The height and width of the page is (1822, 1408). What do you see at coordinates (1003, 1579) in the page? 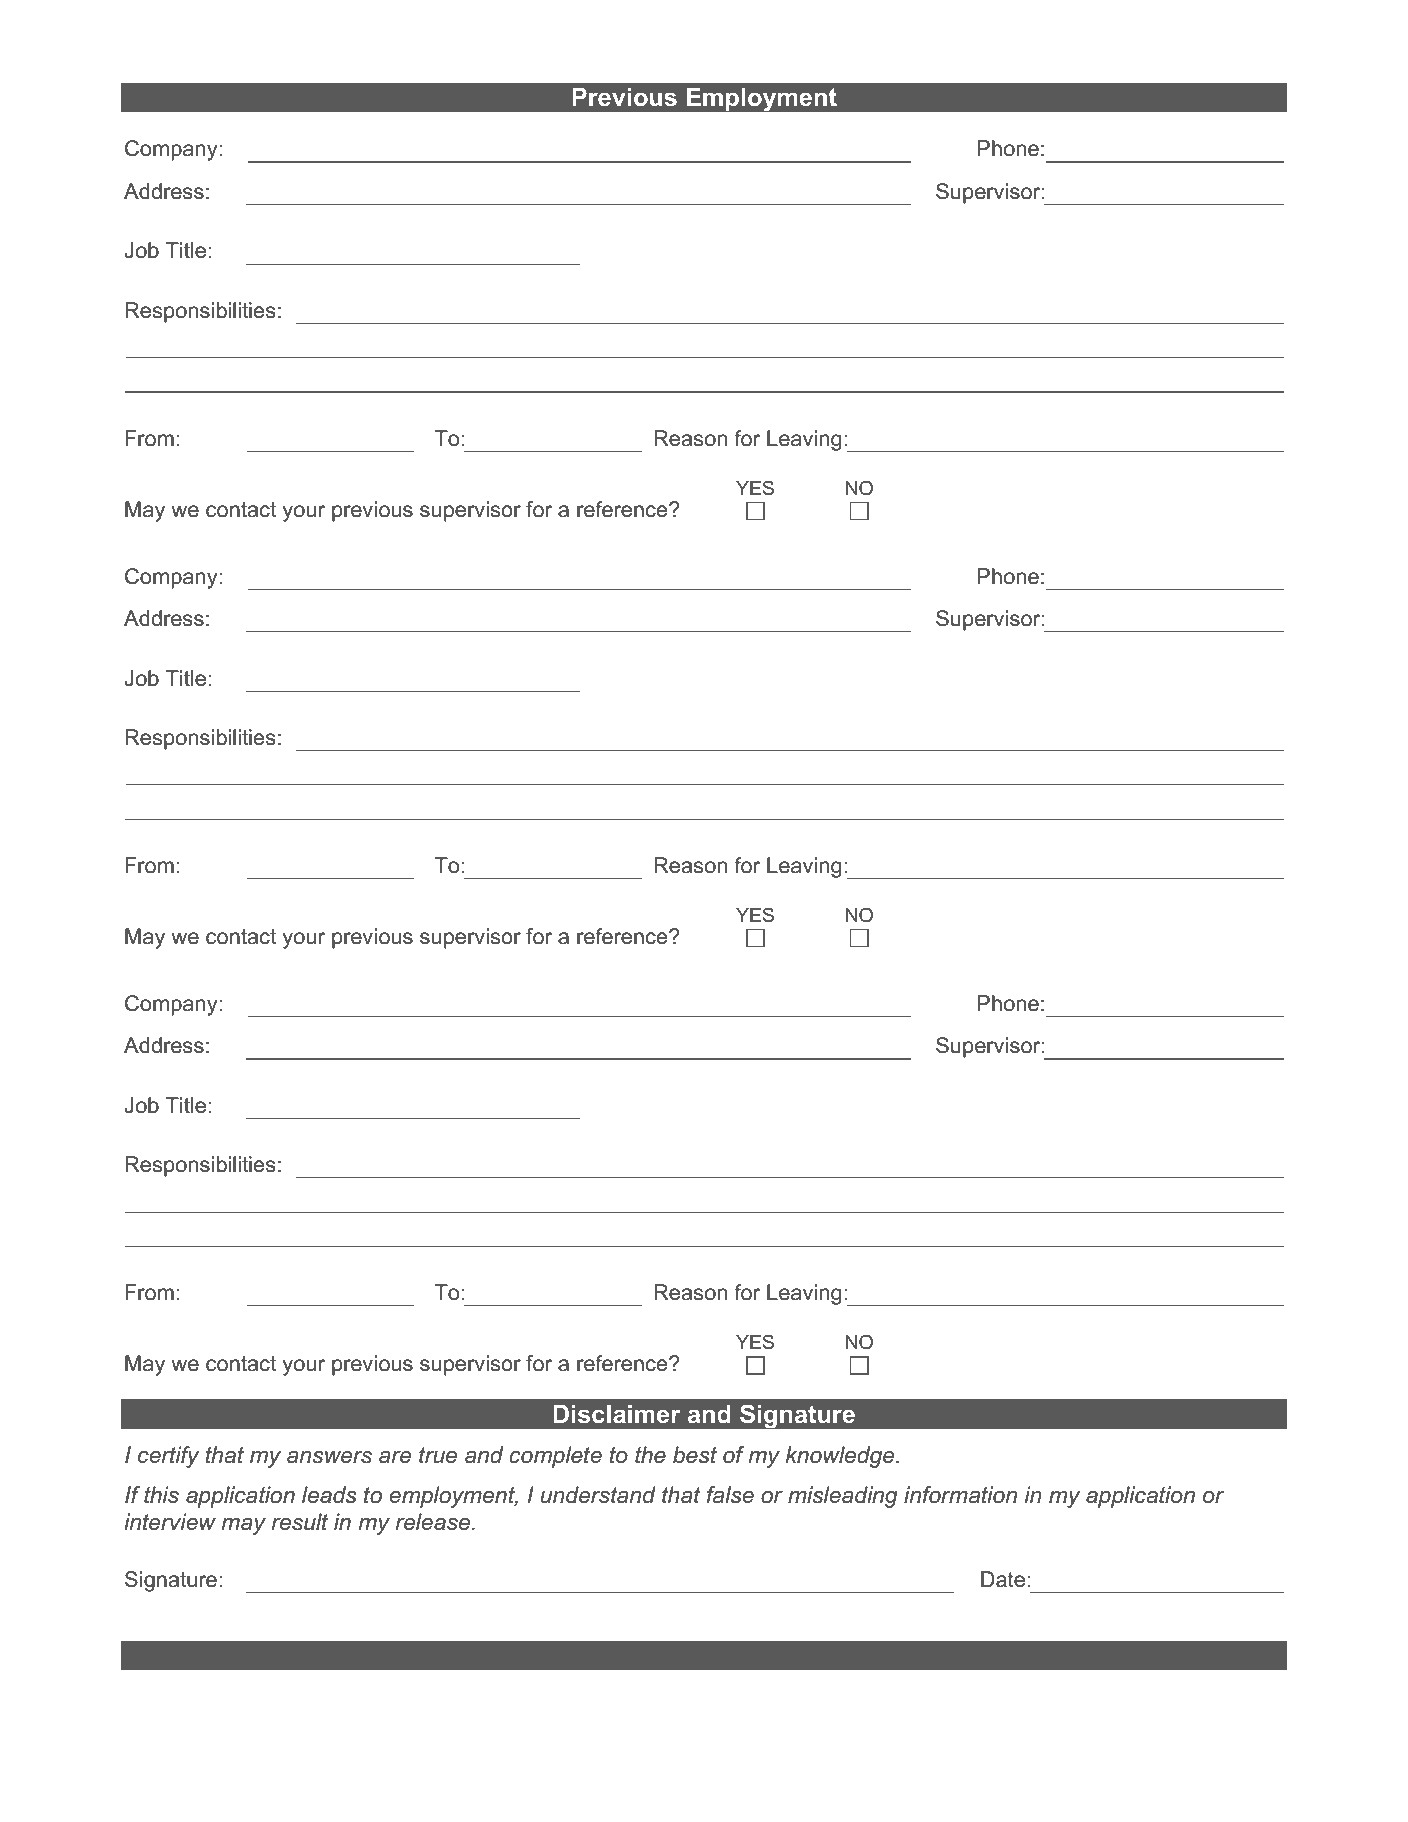
I see `Date` at bounding box center [1003, 1579].
